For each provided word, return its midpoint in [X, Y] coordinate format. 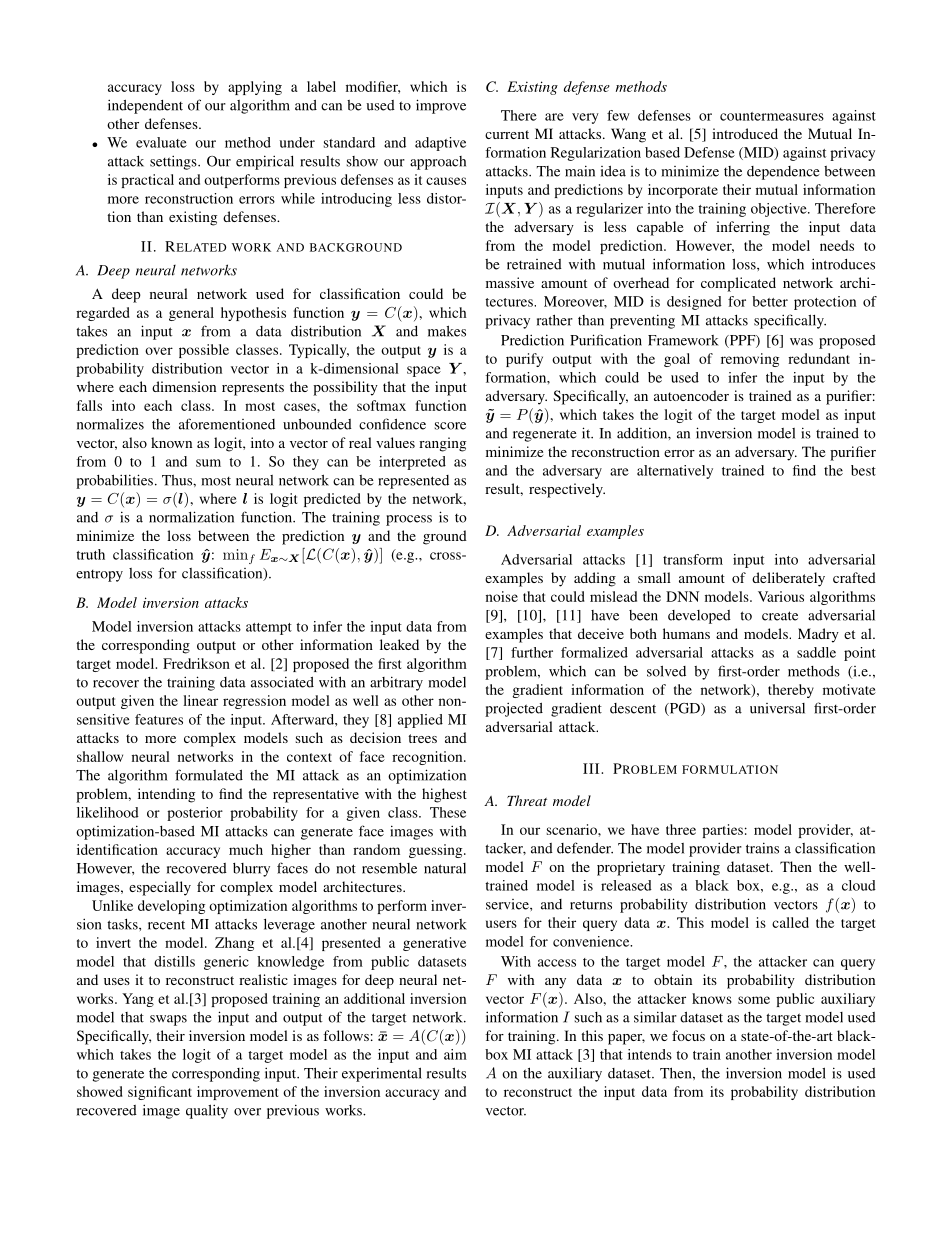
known [171, 442]
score [450, 426]
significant [160, 1093]
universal [777, 708]
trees [422, 738]
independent [145, 106]
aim [455, 1054]
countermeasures [772, 116]
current [507, 134]
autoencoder [691, 395]
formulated [209, 775]
